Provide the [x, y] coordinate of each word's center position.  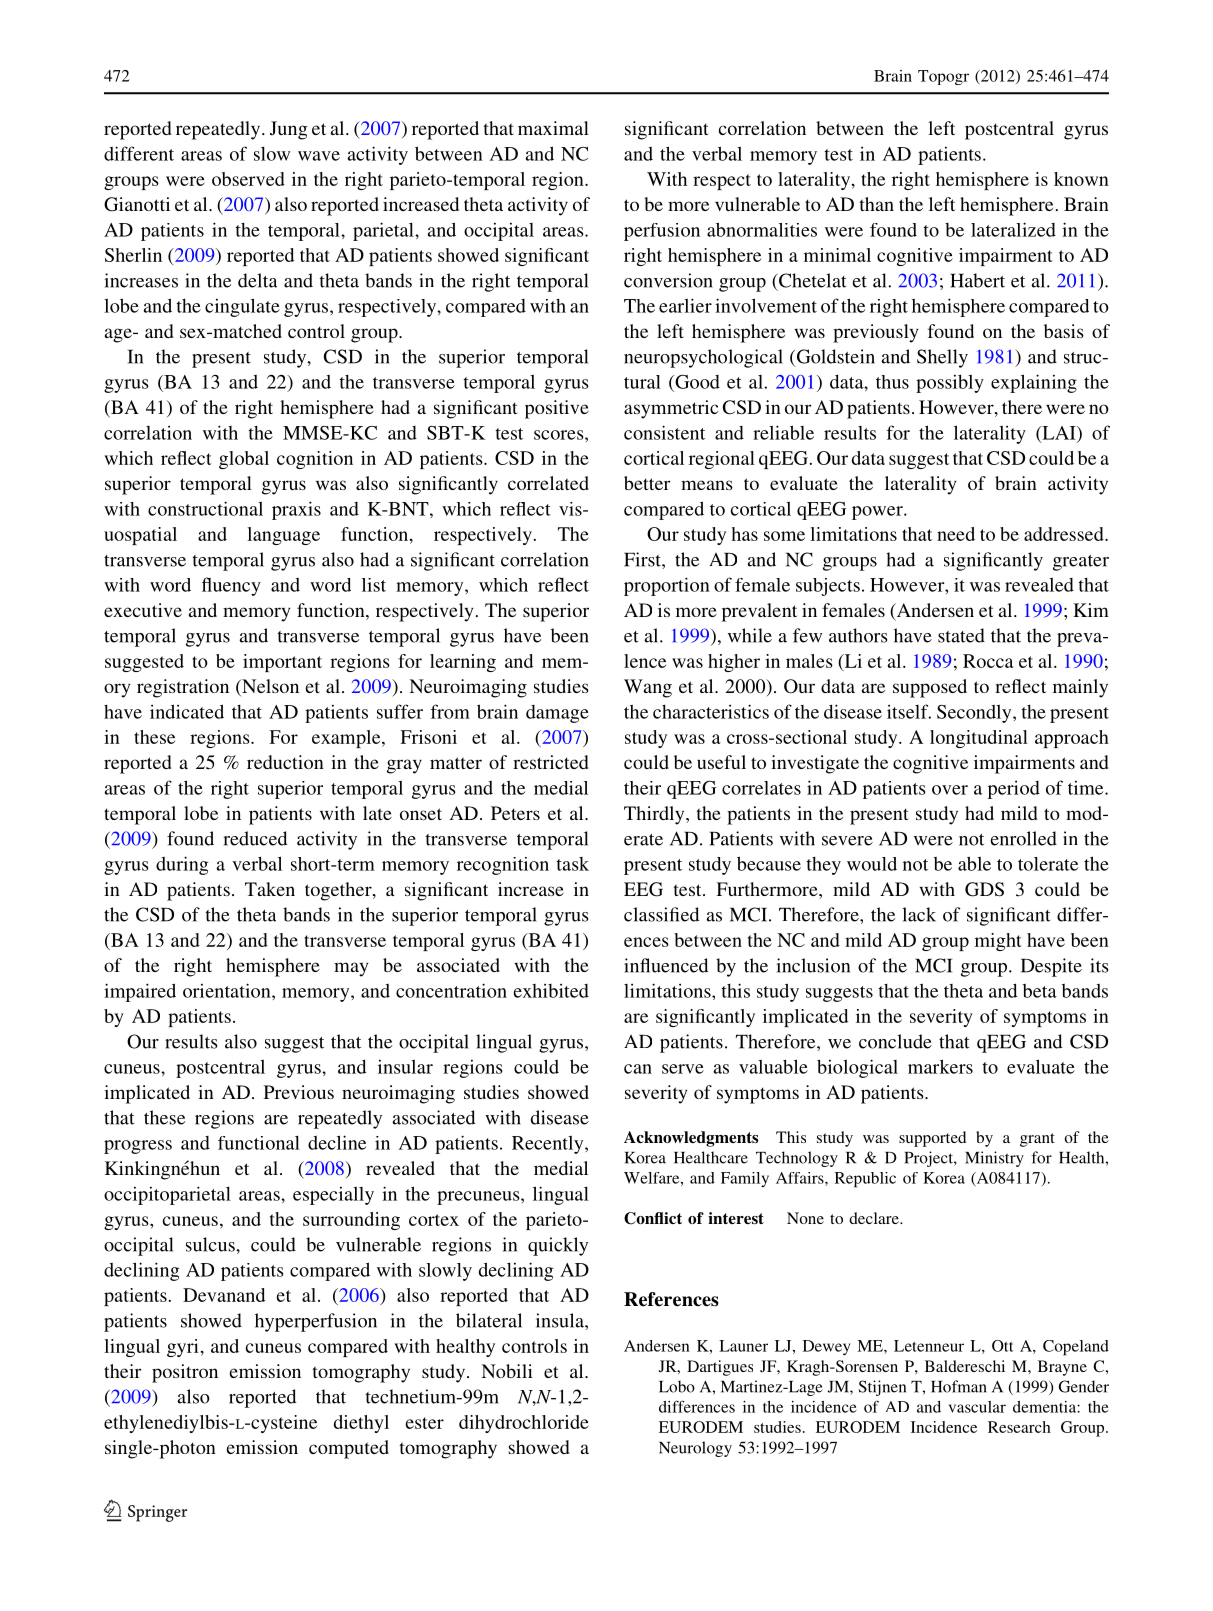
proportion [667, 586]
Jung [289, 130]
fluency [231, 586]
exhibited [551, 991]
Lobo [677, 1386]
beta [1040, 991]
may [351, 969]
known [1081, 179]
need [956, 534]
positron [185, 1373]
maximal [553, 128]
